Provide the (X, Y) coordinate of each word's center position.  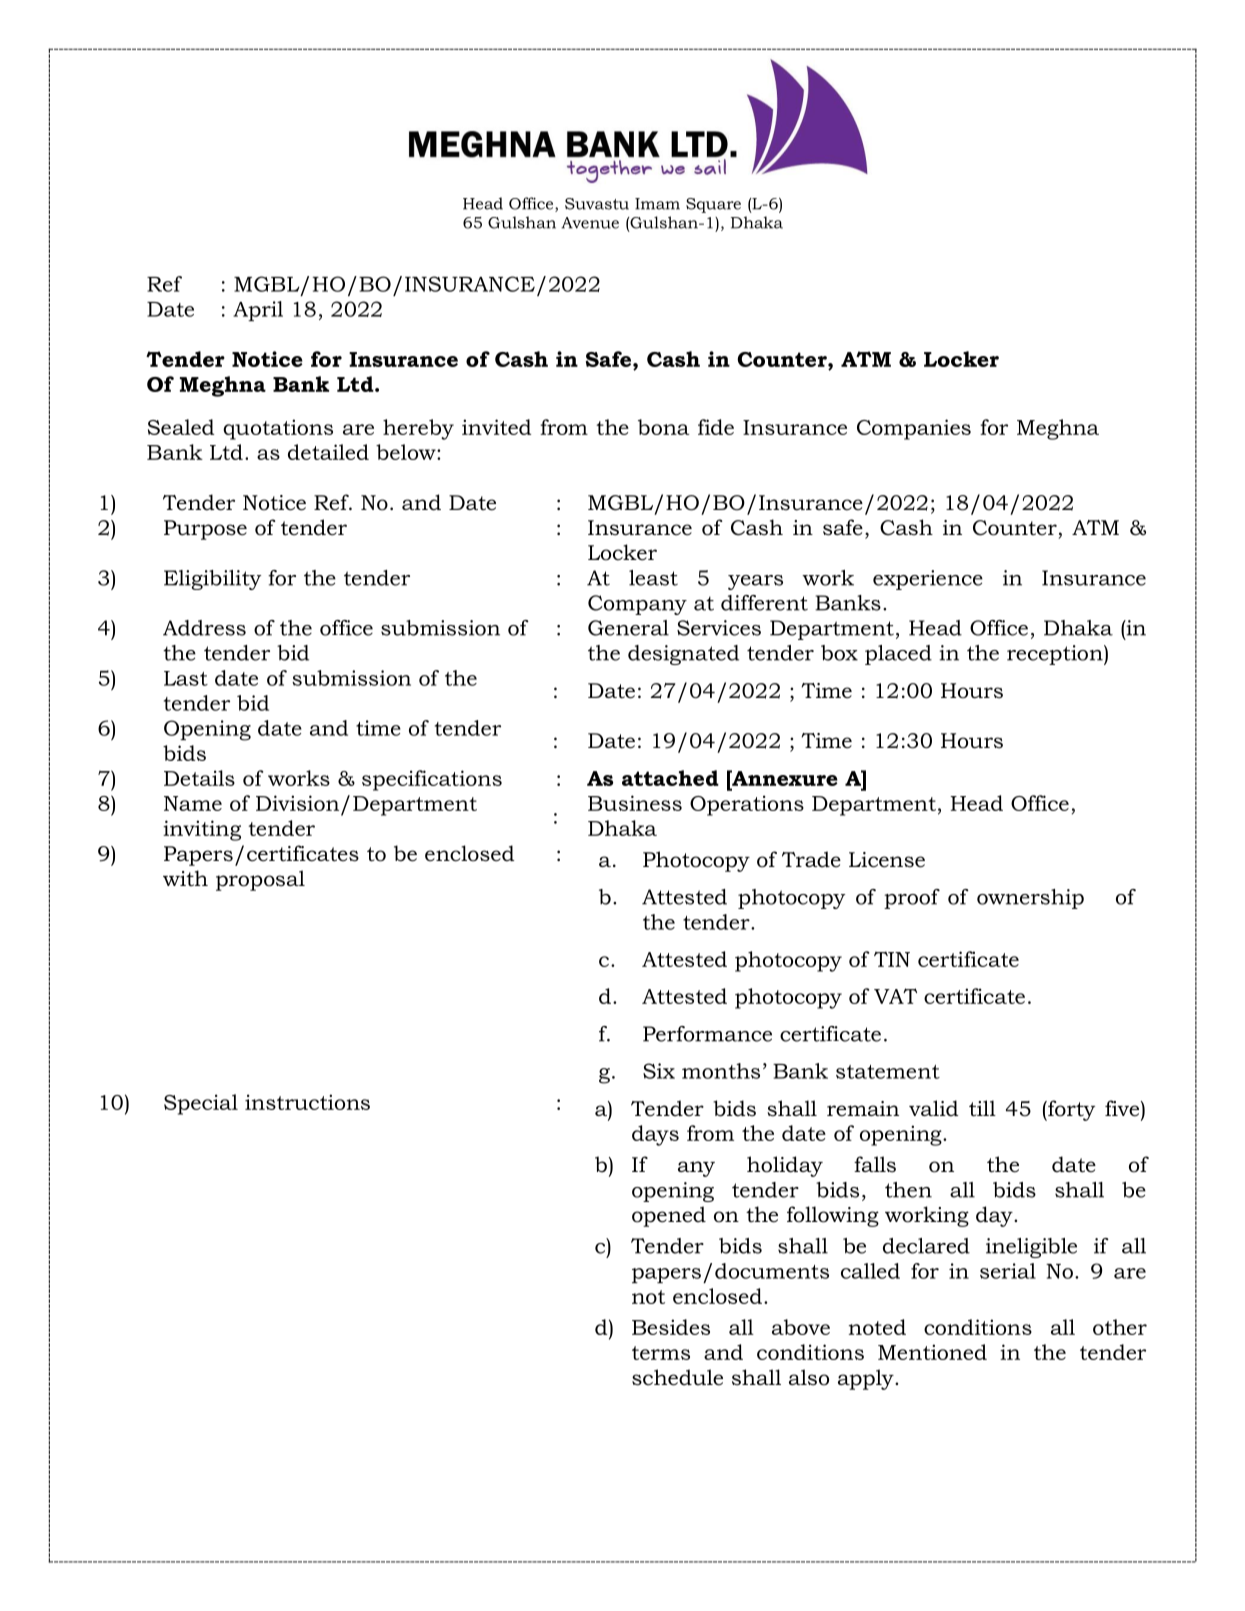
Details (199, 778)
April (258, 311)
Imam (657, 204)
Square (713, 205)
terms (661, 1353)
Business (635, 803)
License (887, 860)
